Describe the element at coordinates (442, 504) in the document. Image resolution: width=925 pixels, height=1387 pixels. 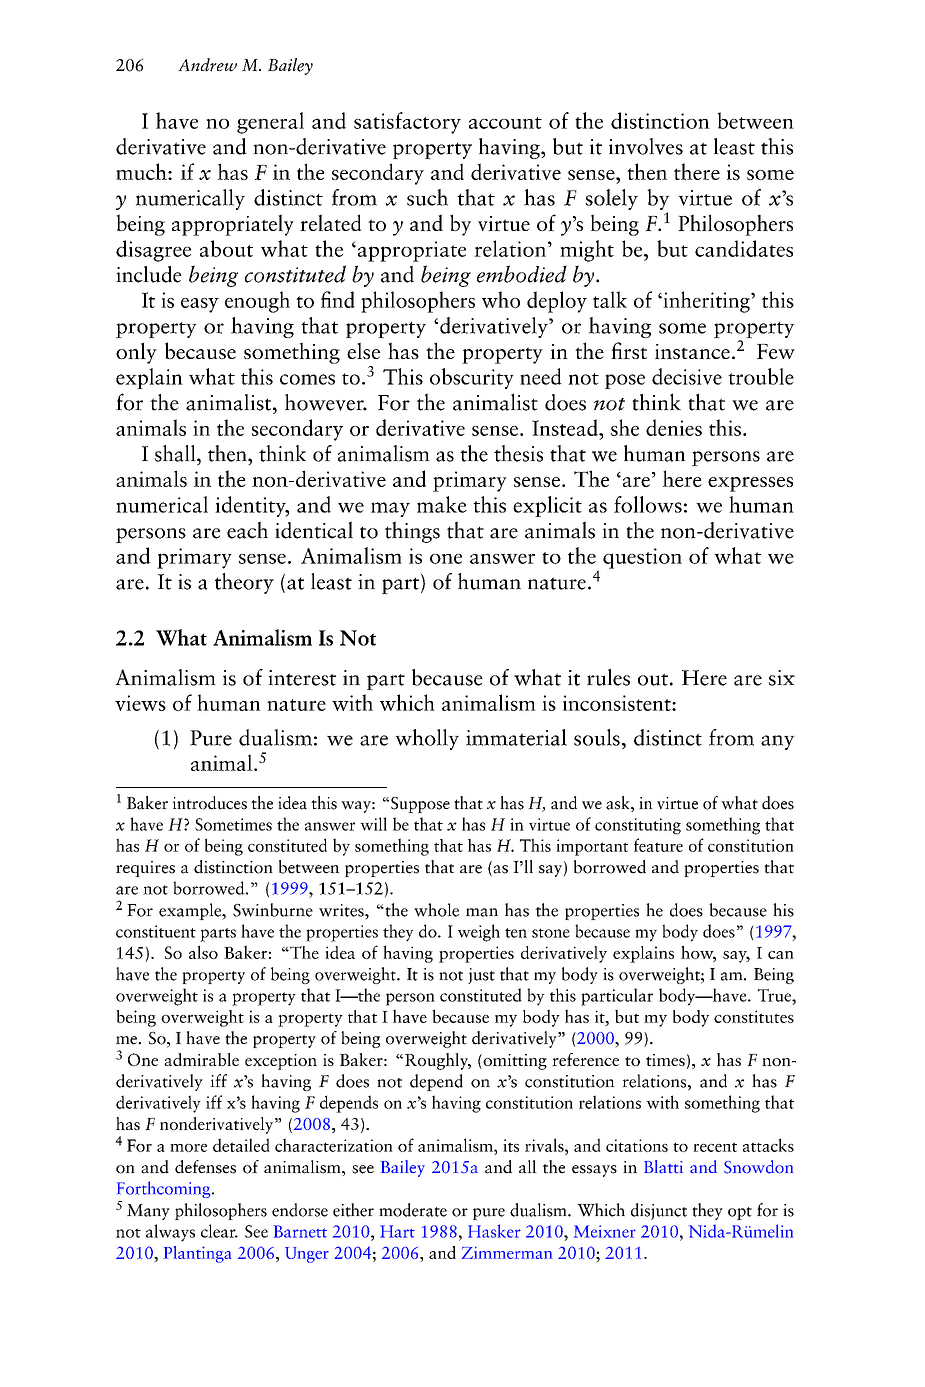
I see `make` at that location.
